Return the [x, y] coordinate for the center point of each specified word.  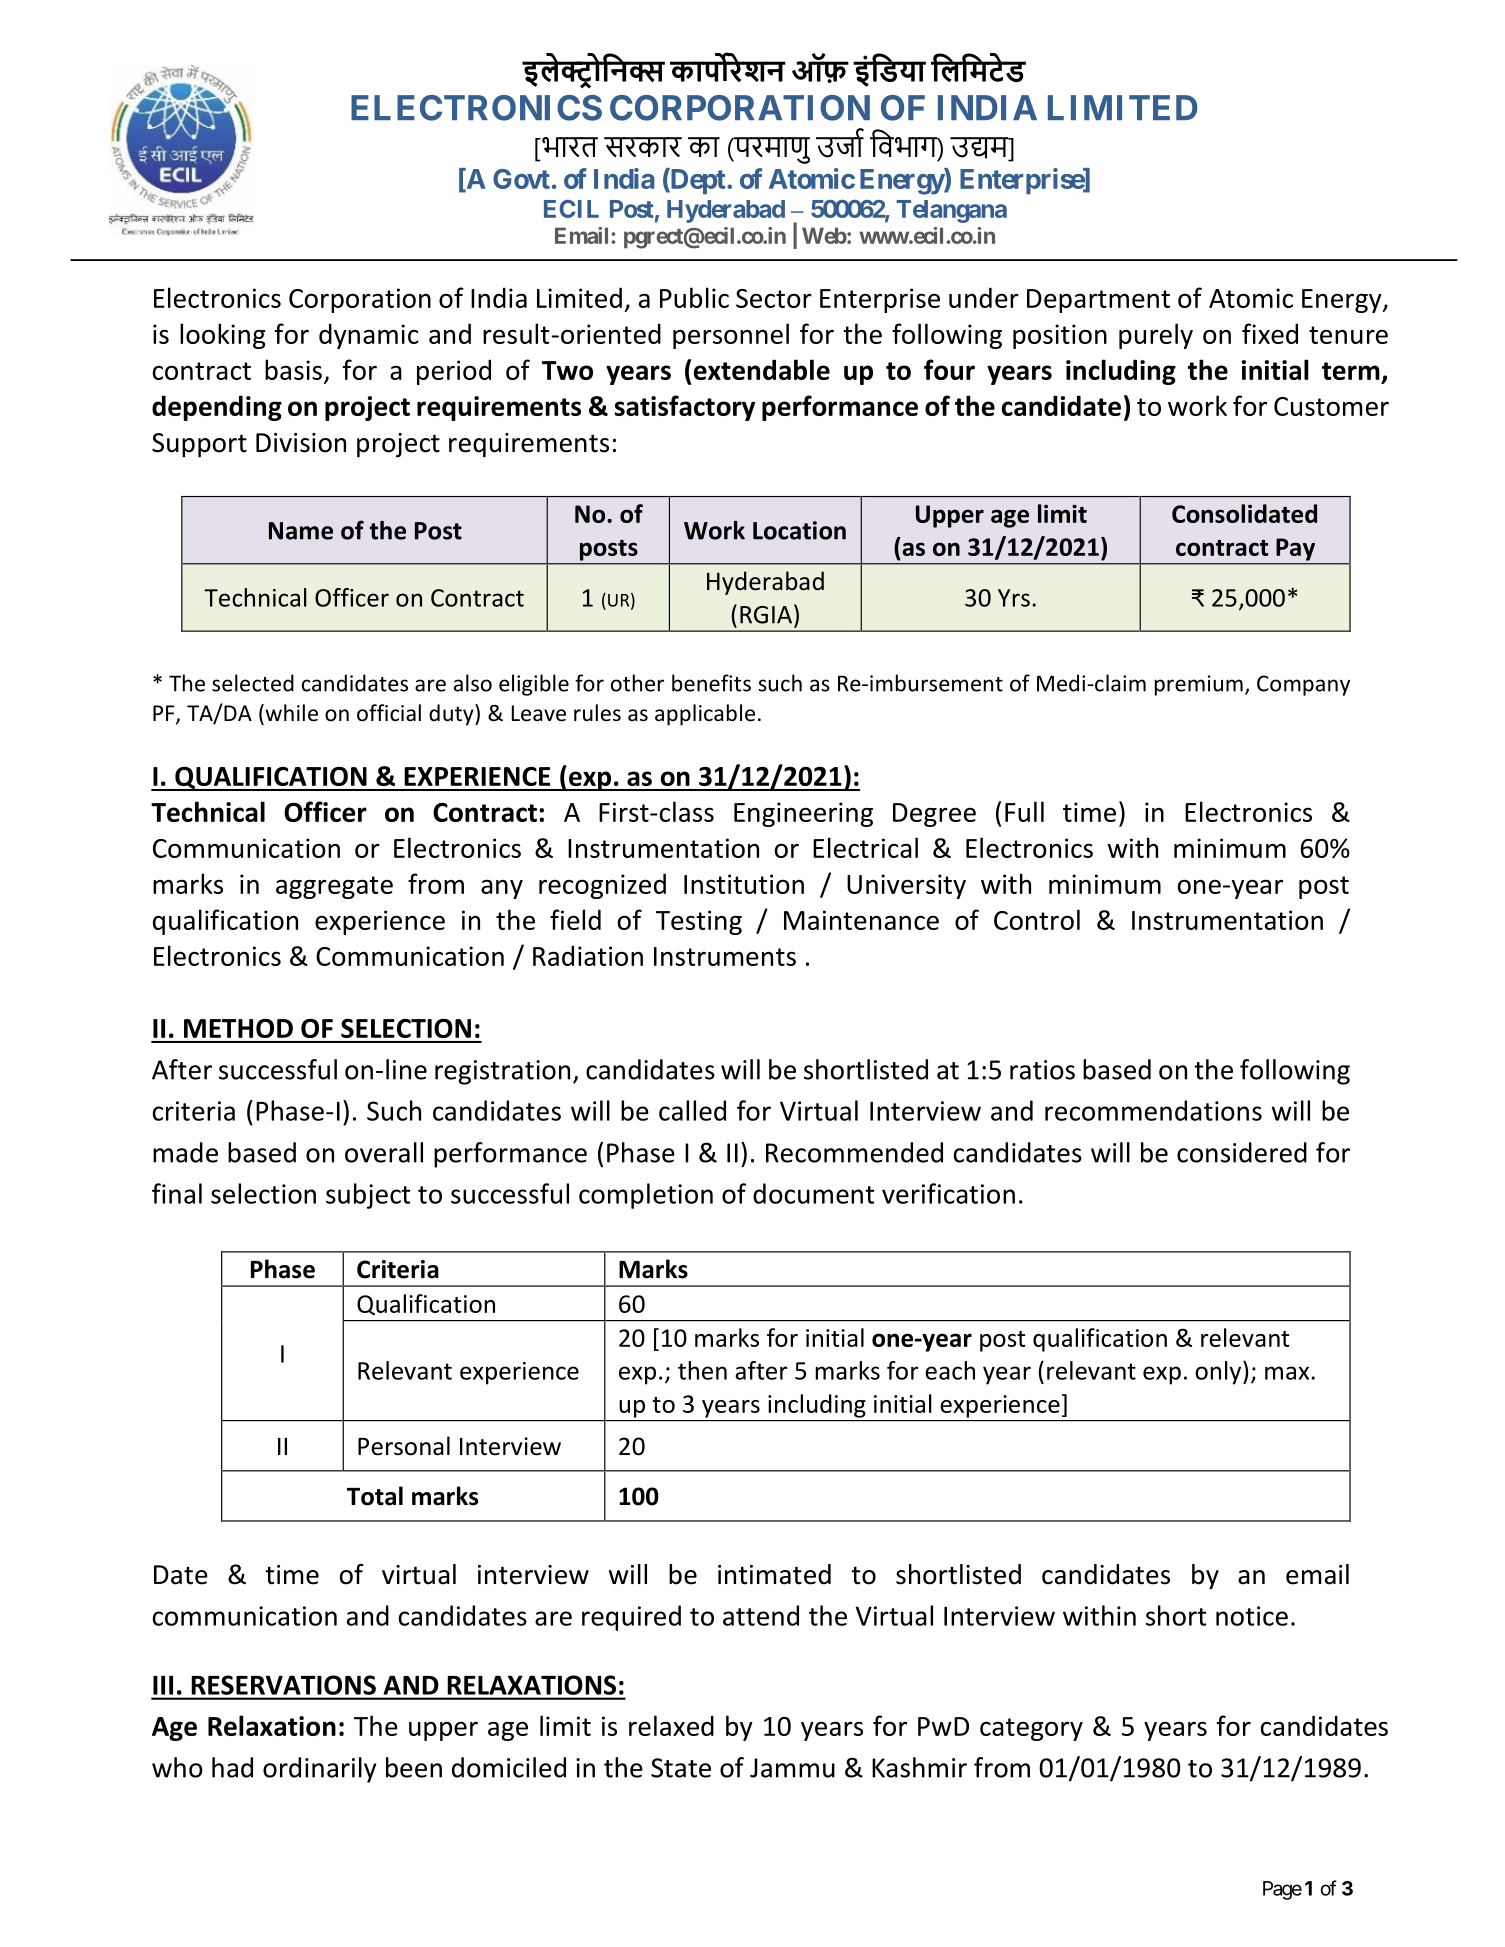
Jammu [792, 1768]
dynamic [369, 336]
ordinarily [320, 1770]
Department [1098, 301]
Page [1282, 1890]
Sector [774, 298]
